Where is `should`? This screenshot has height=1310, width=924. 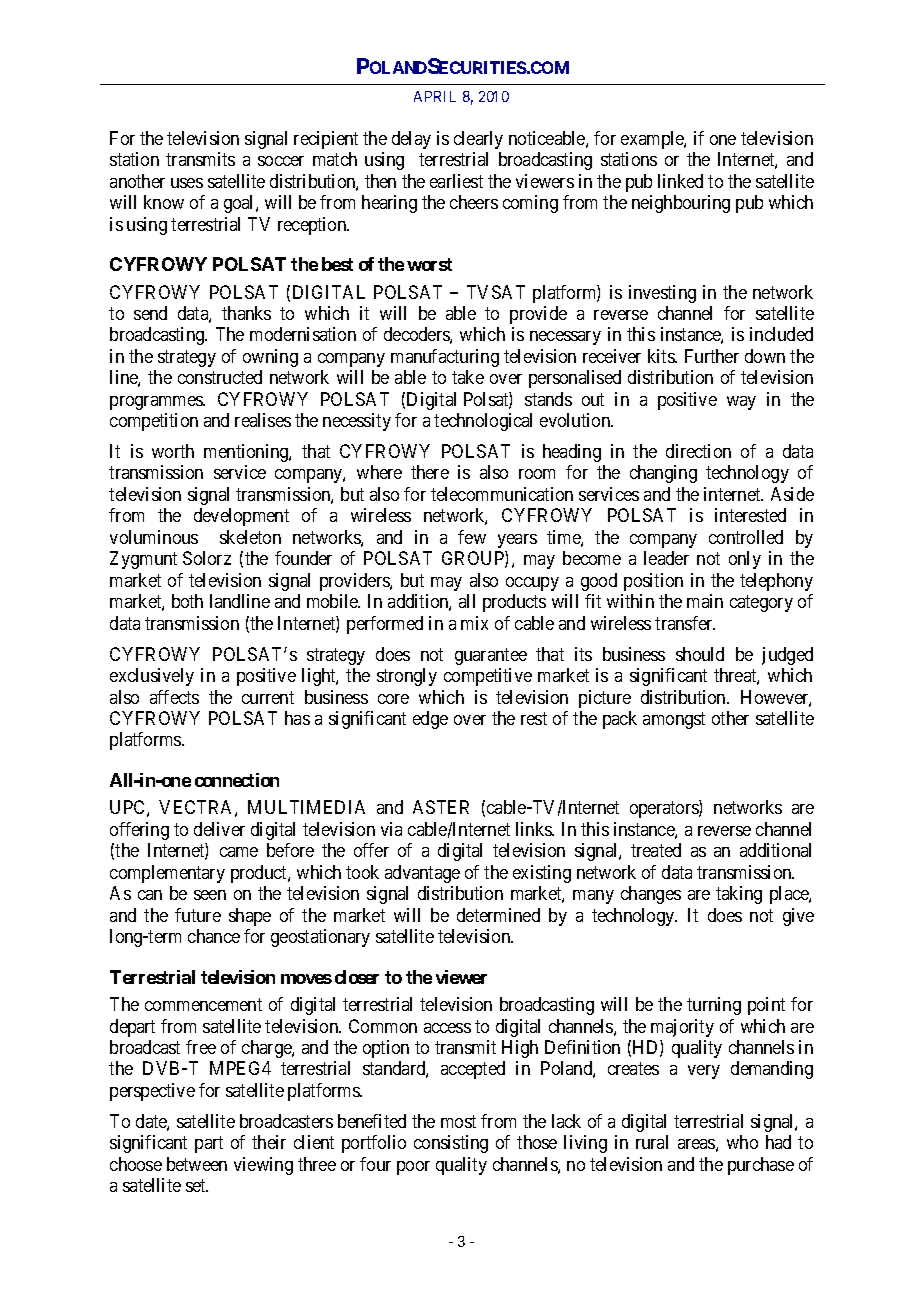 should is located at coordinates (700, 654).
